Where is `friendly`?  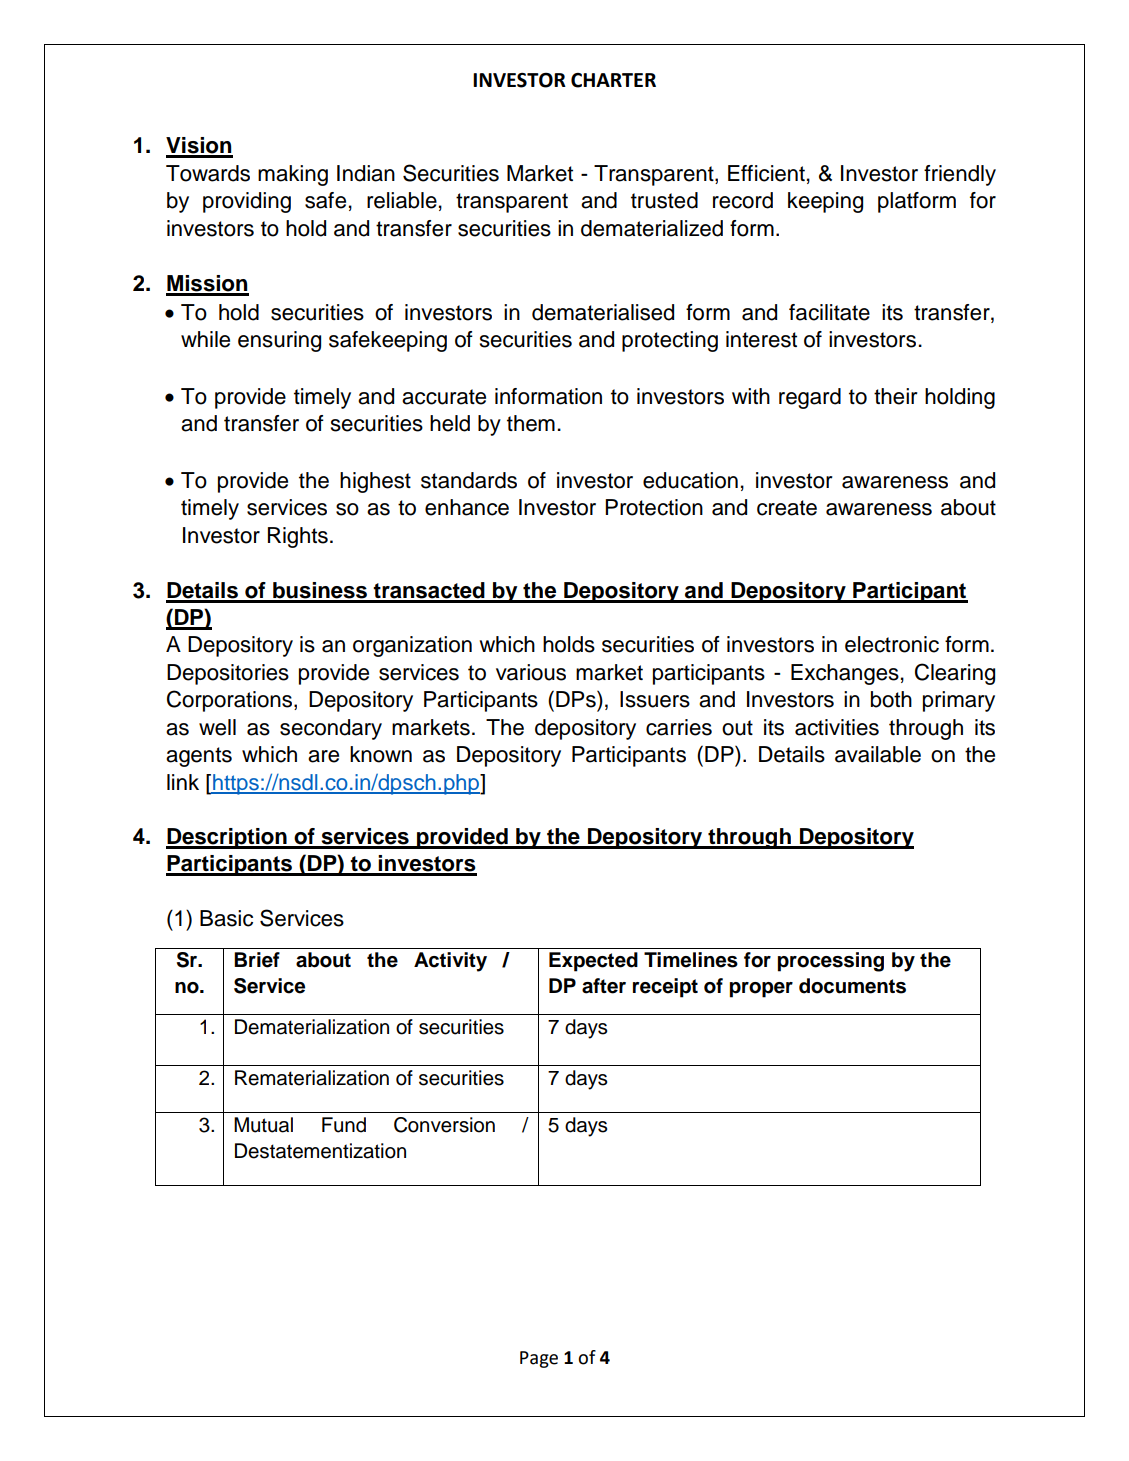
friendly is located at coordinates (960, 175).
